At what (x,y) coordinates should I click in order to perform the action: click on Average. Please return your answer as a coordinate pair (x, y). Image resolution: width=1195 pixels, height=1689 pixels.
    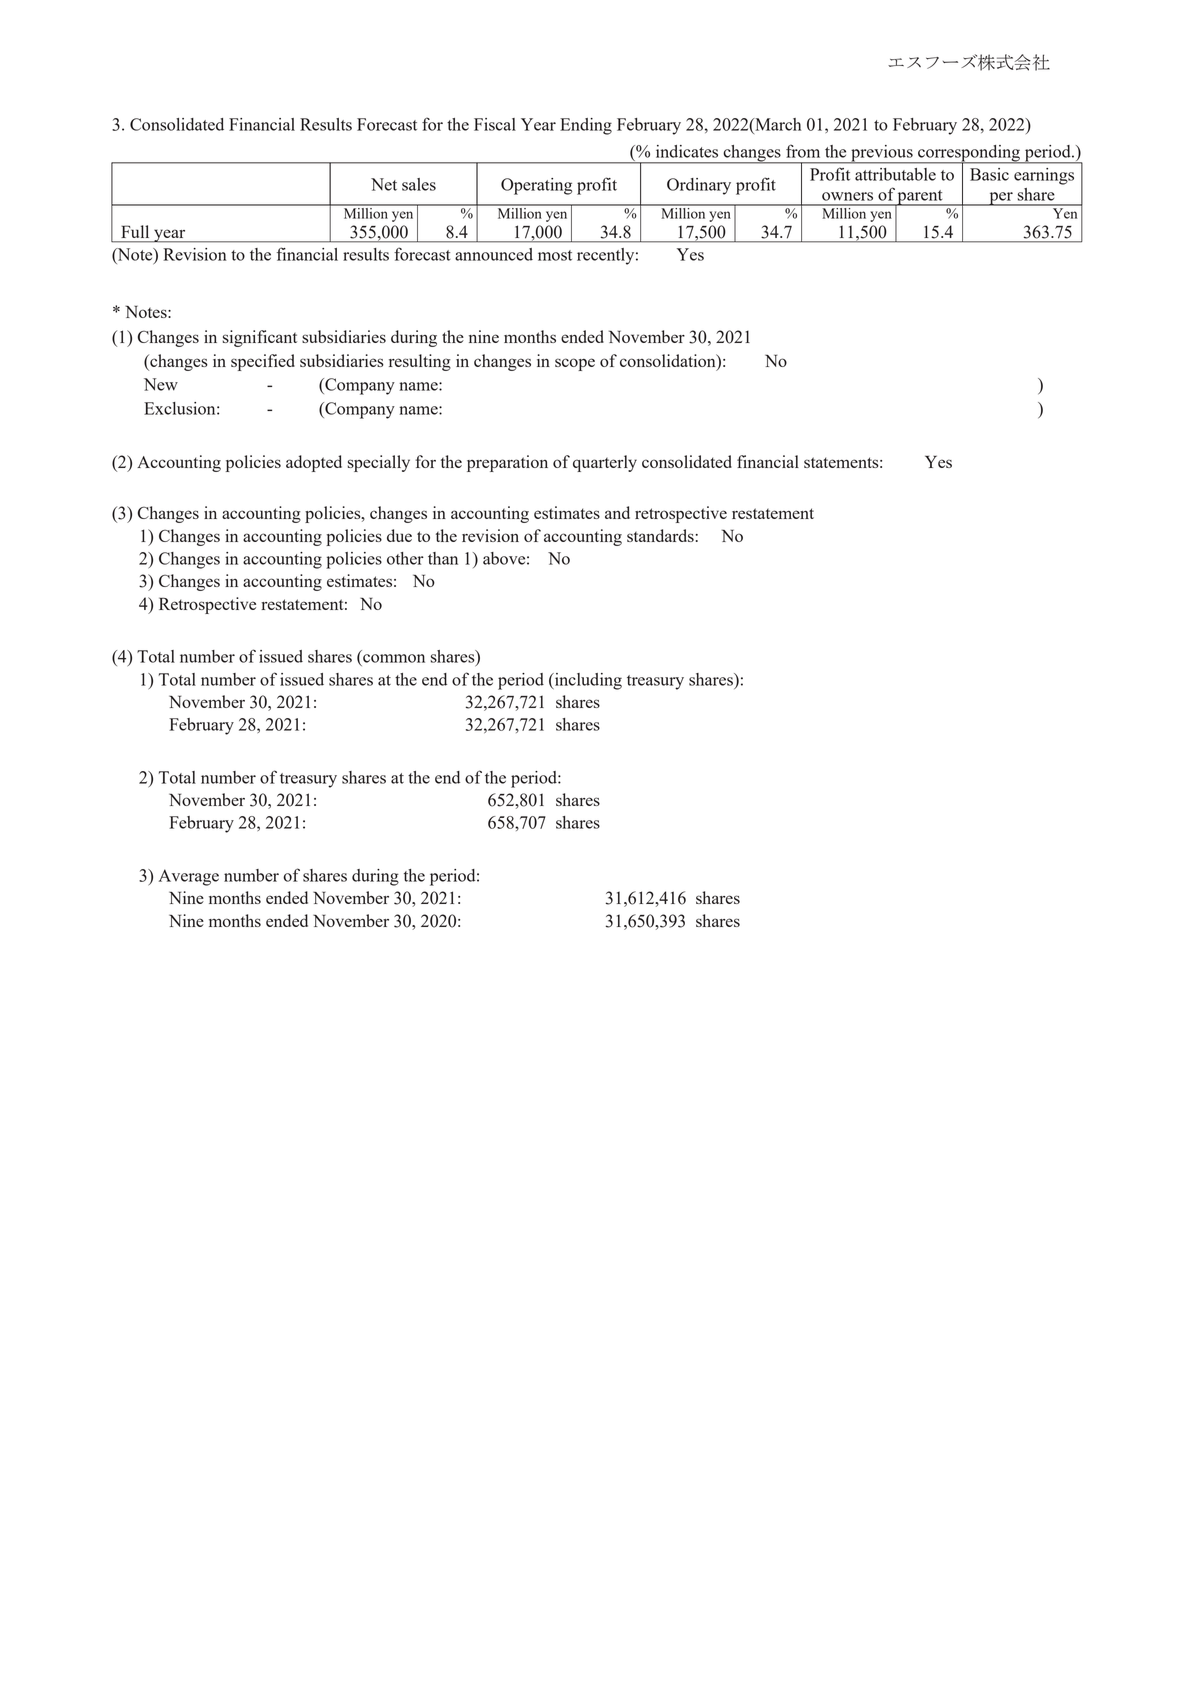
    Looking at the image, I should click on (189, 877).
